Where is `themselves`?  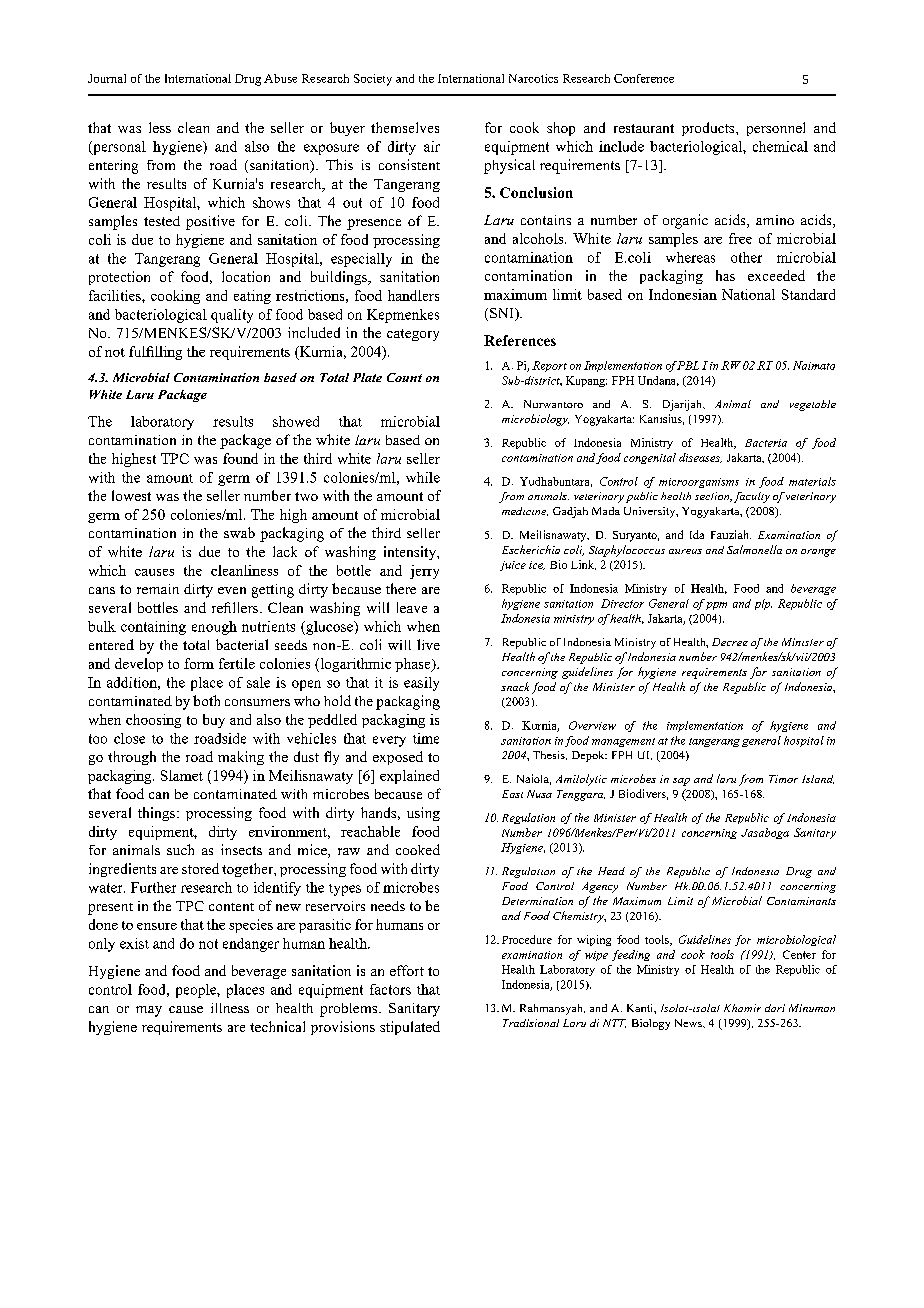
themselves is located at coordinates (405, 127).
